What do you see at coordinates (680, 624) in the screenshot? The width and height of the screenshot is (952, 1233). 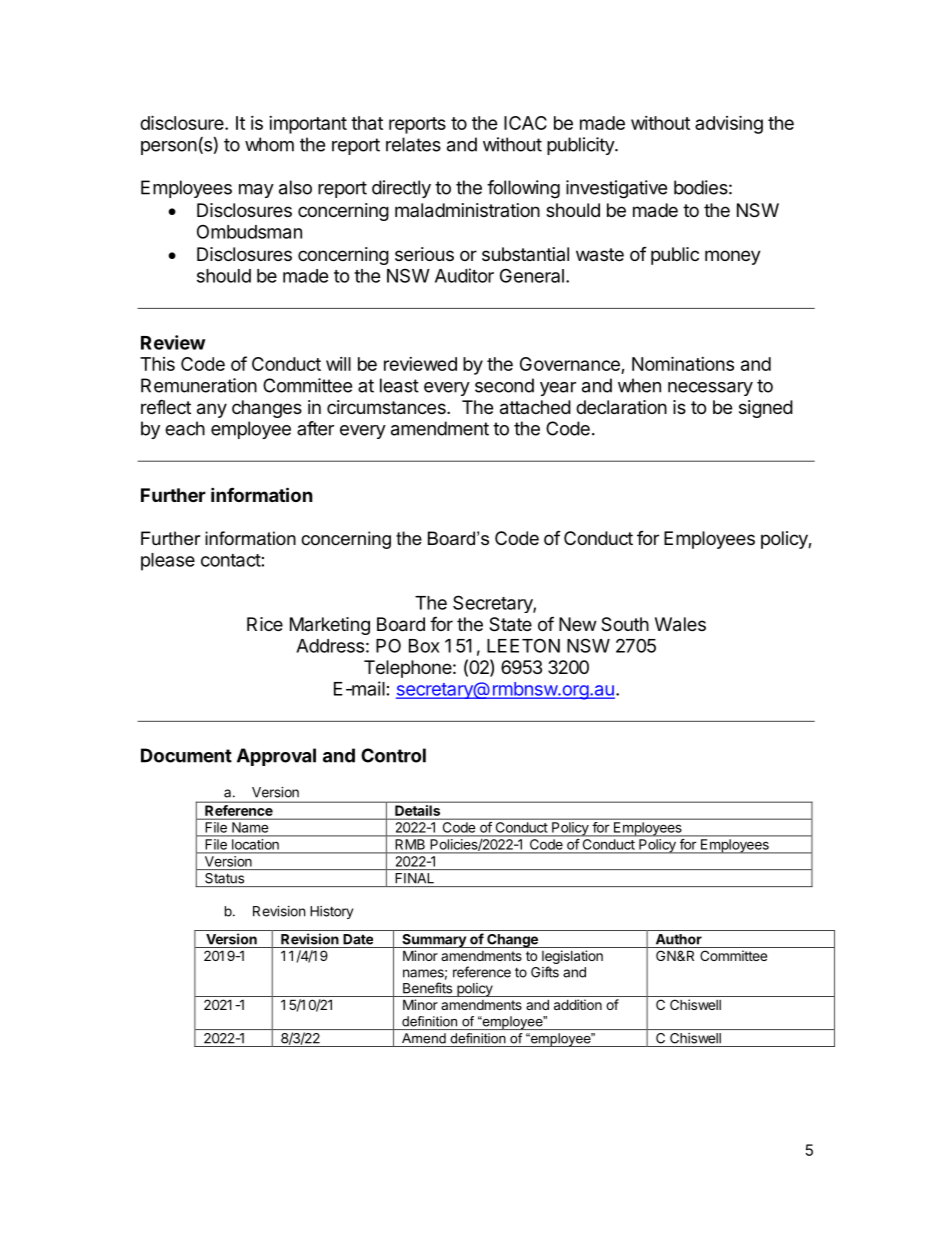 I see `Wales` at bounding box center [680, 624].
